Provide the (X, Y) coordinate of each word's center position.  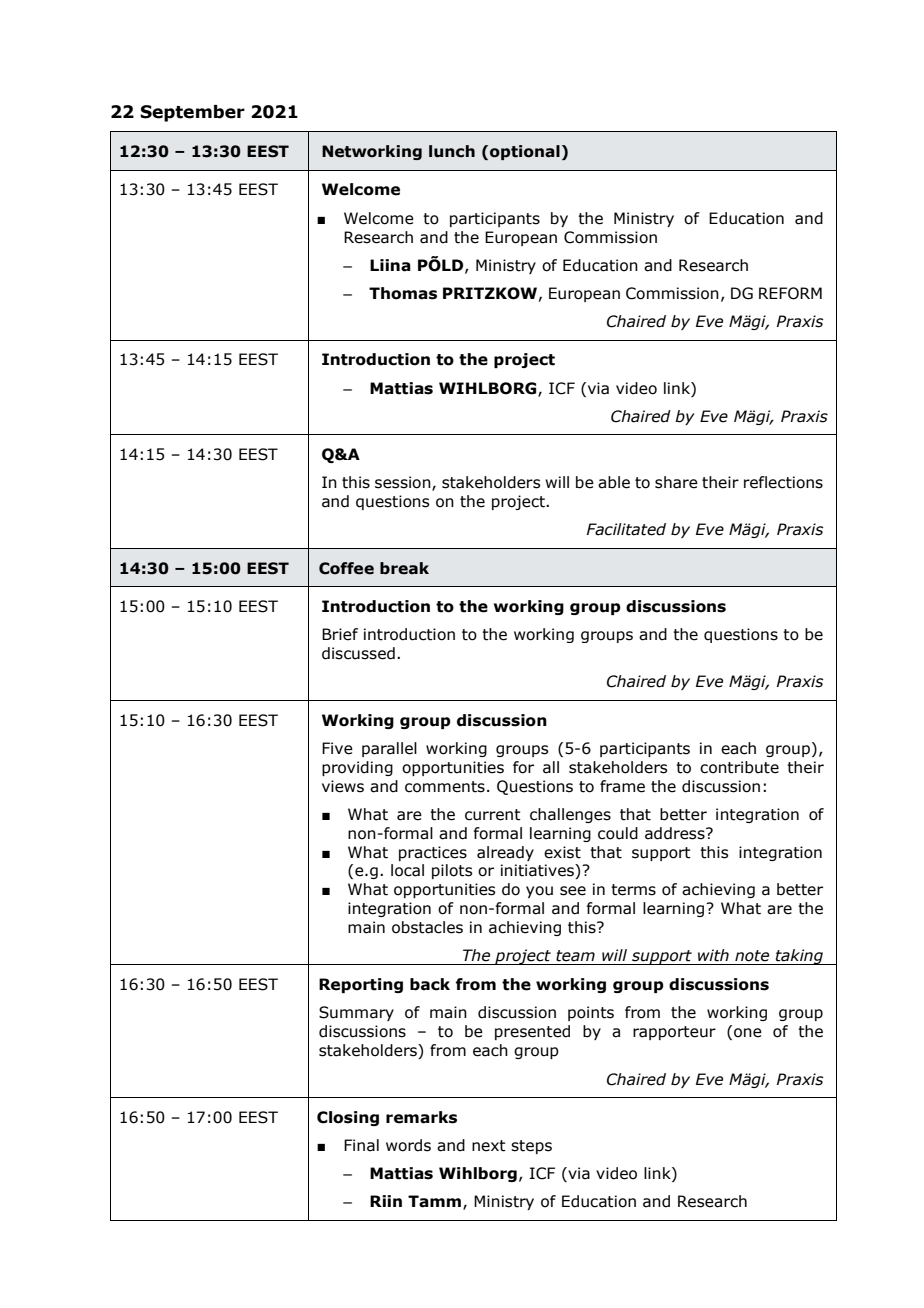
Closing (348, 1118)
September (192, 113)
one (748, 1033)
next (489, 1146)
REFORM (790, 293)
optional (525, 152)
